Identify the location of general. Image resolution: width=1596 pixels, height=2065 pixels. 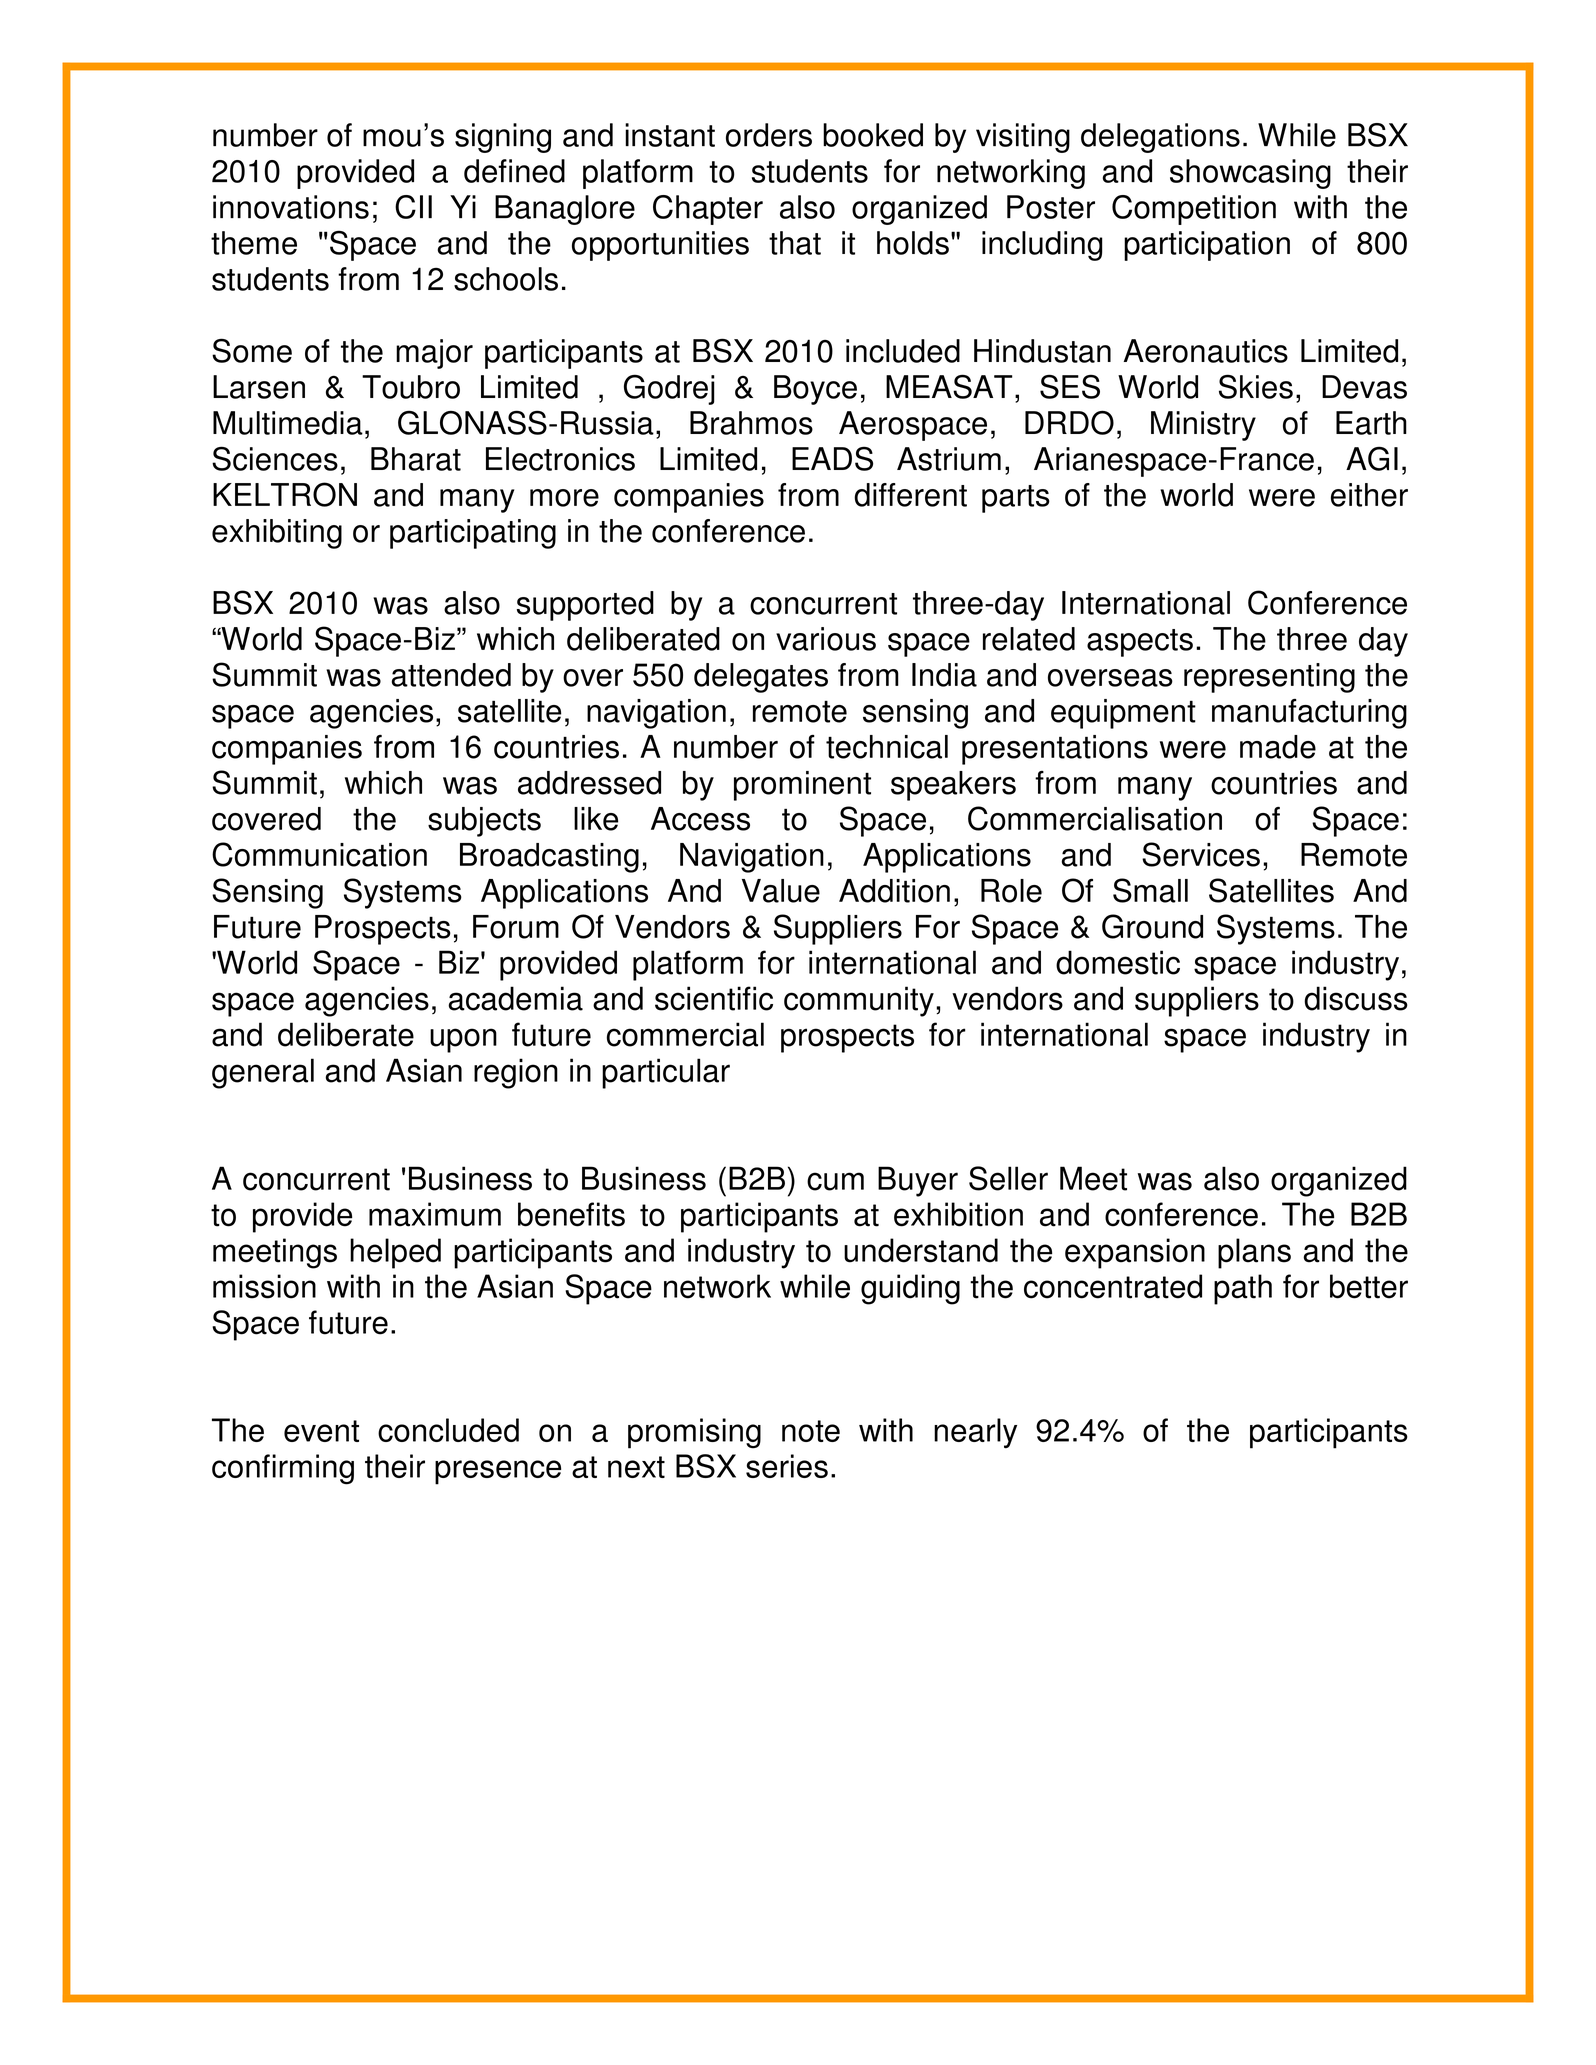
(263, 1073).
